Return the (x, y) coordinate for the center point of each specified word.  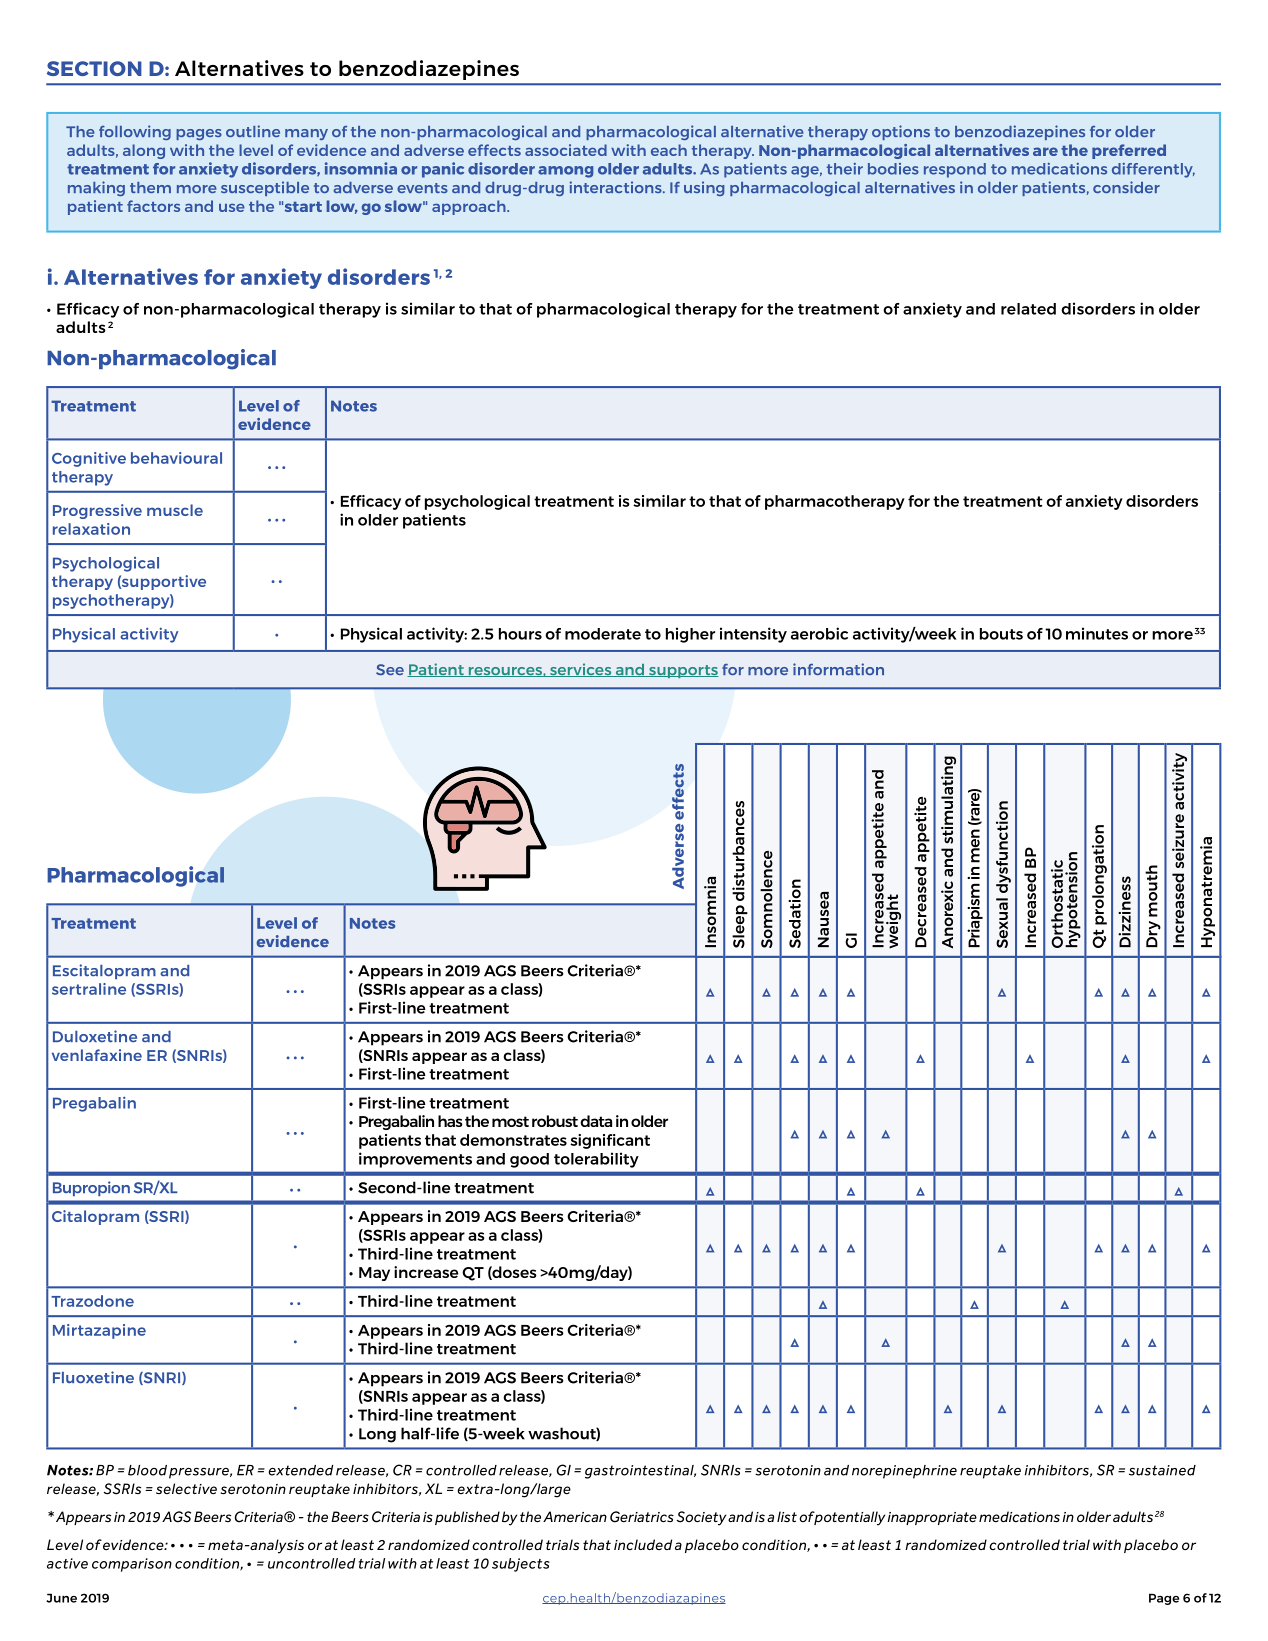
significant (610, 1141)
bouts (1001, 634)
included (643, 1544)
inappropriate (932, 1518)
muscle (175, 510)
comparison (132, 1565)
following (135, 132)
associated (566, 150)
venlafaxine (97, 1055)
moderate (603, 634)
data (596, 1121)
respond (955, 170)
